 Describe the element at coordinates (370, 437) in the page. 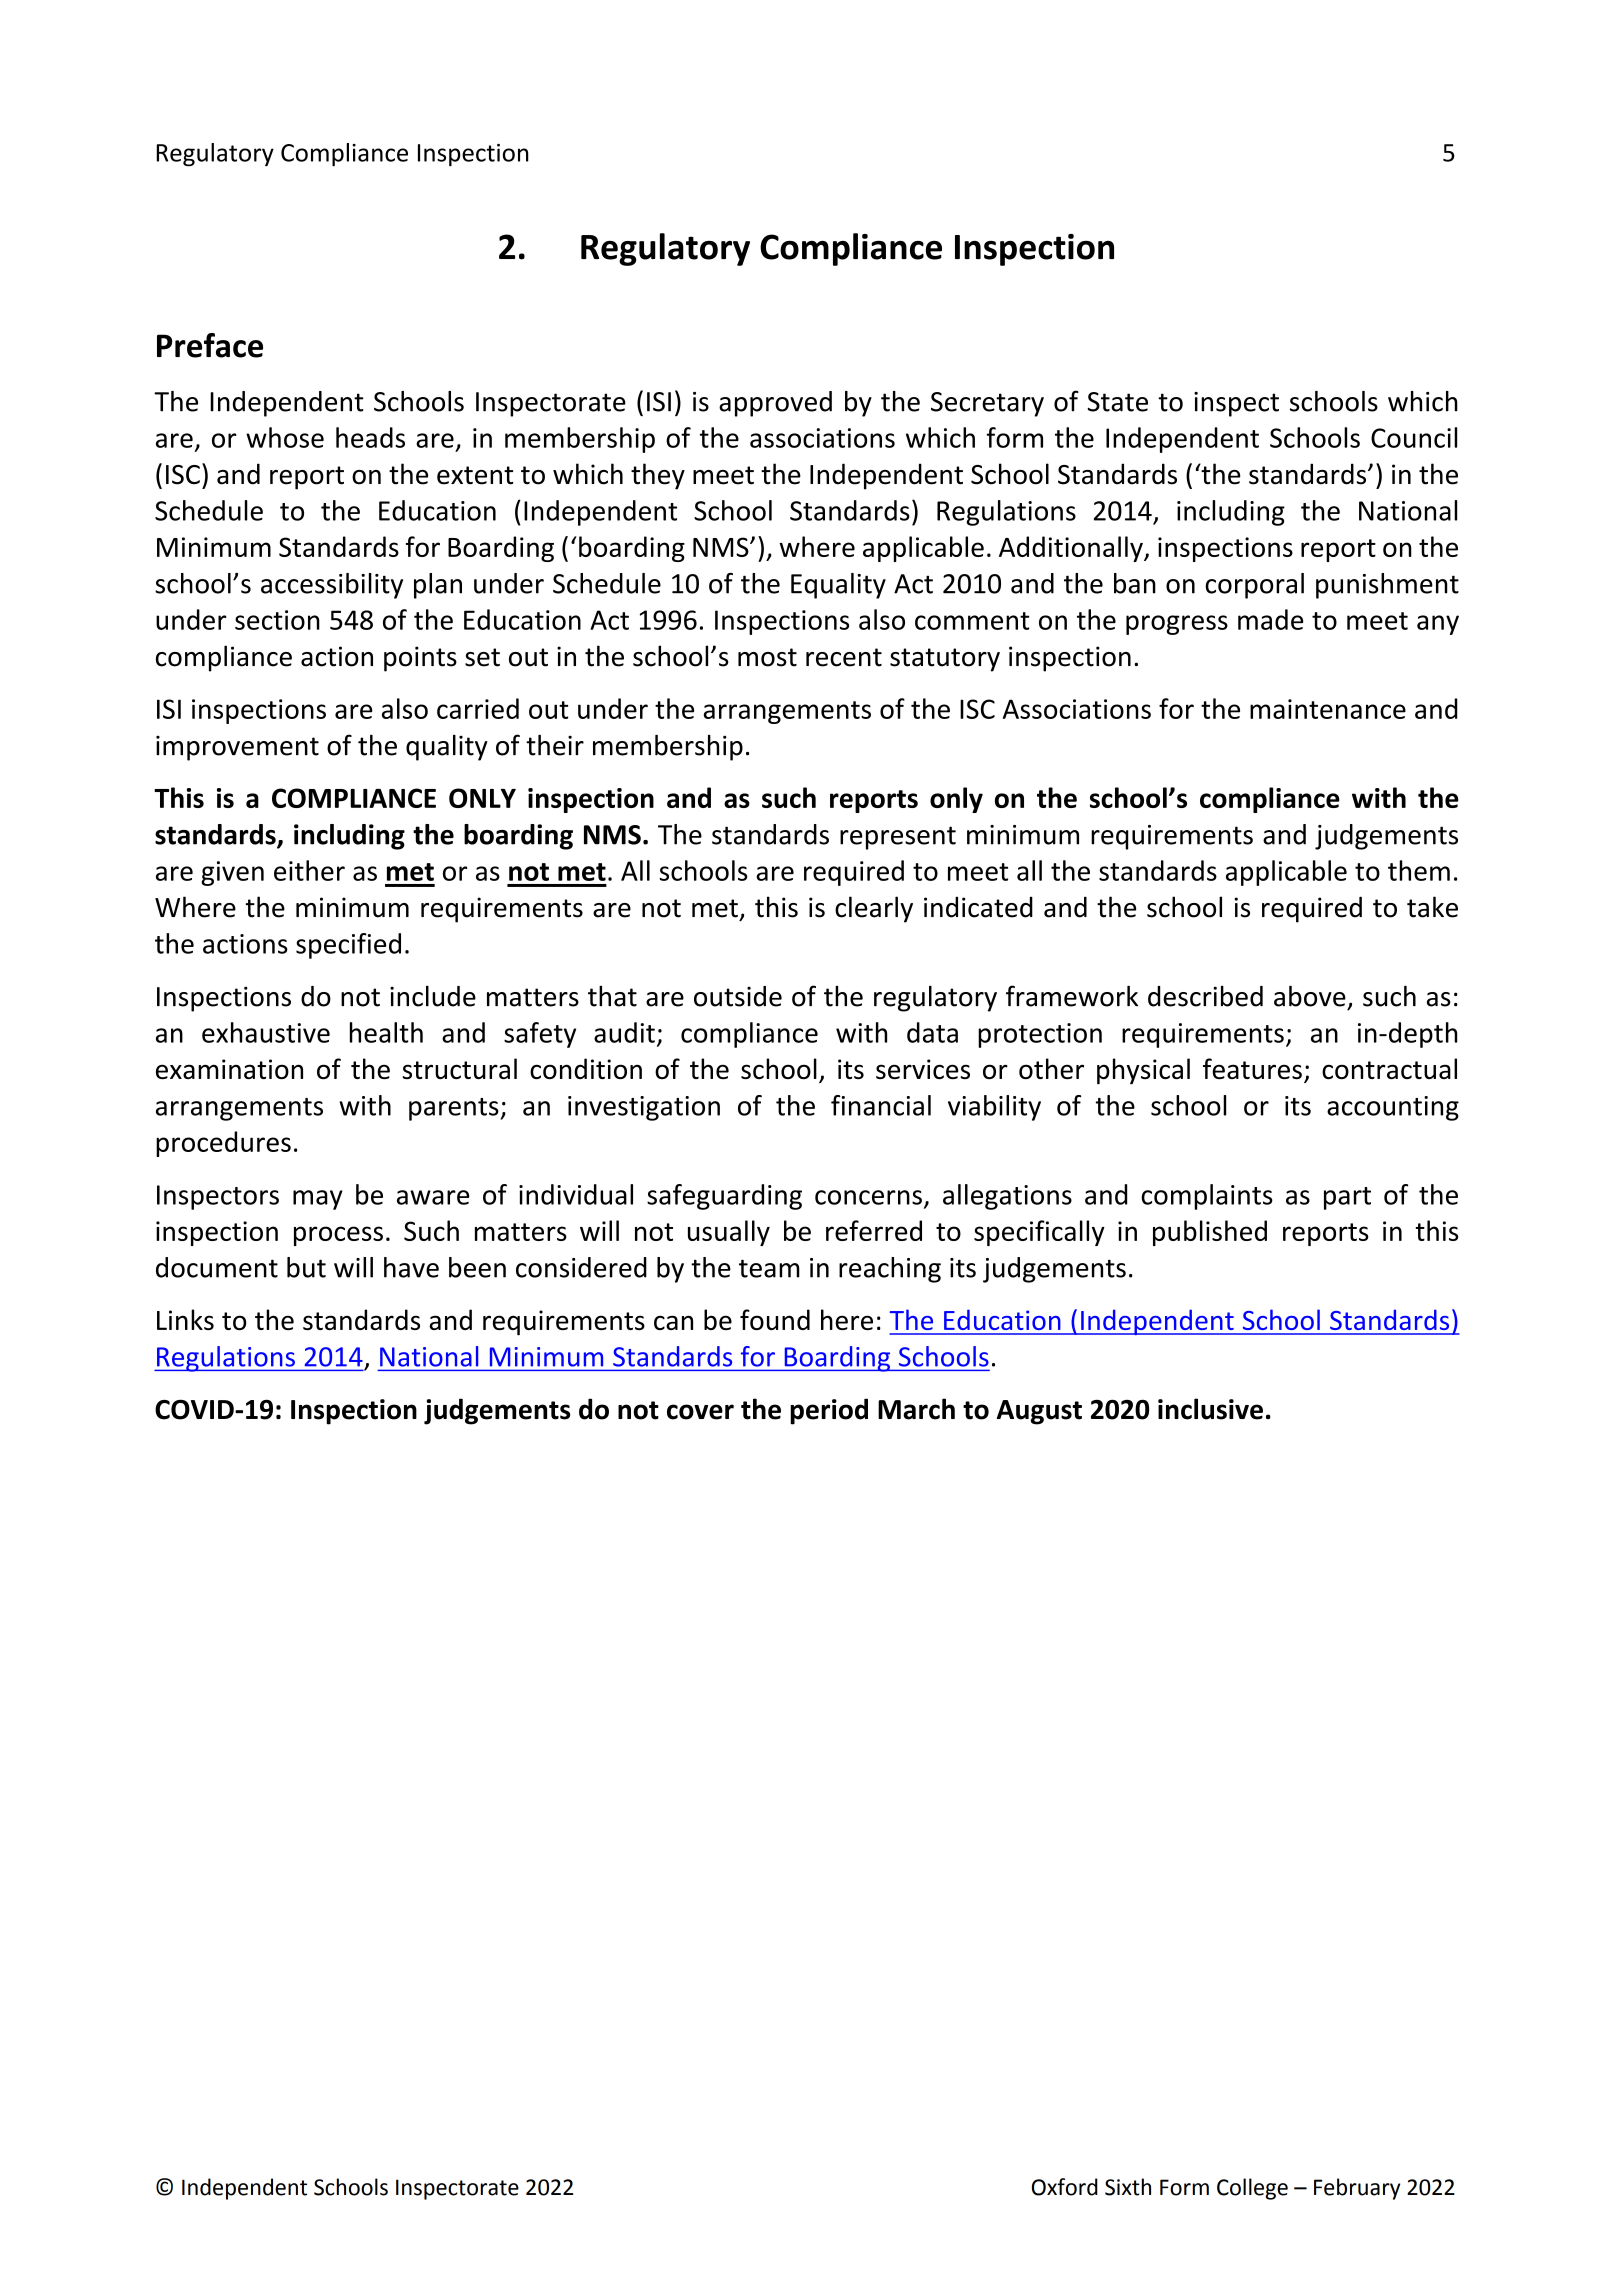

I see `heads` at that location.
